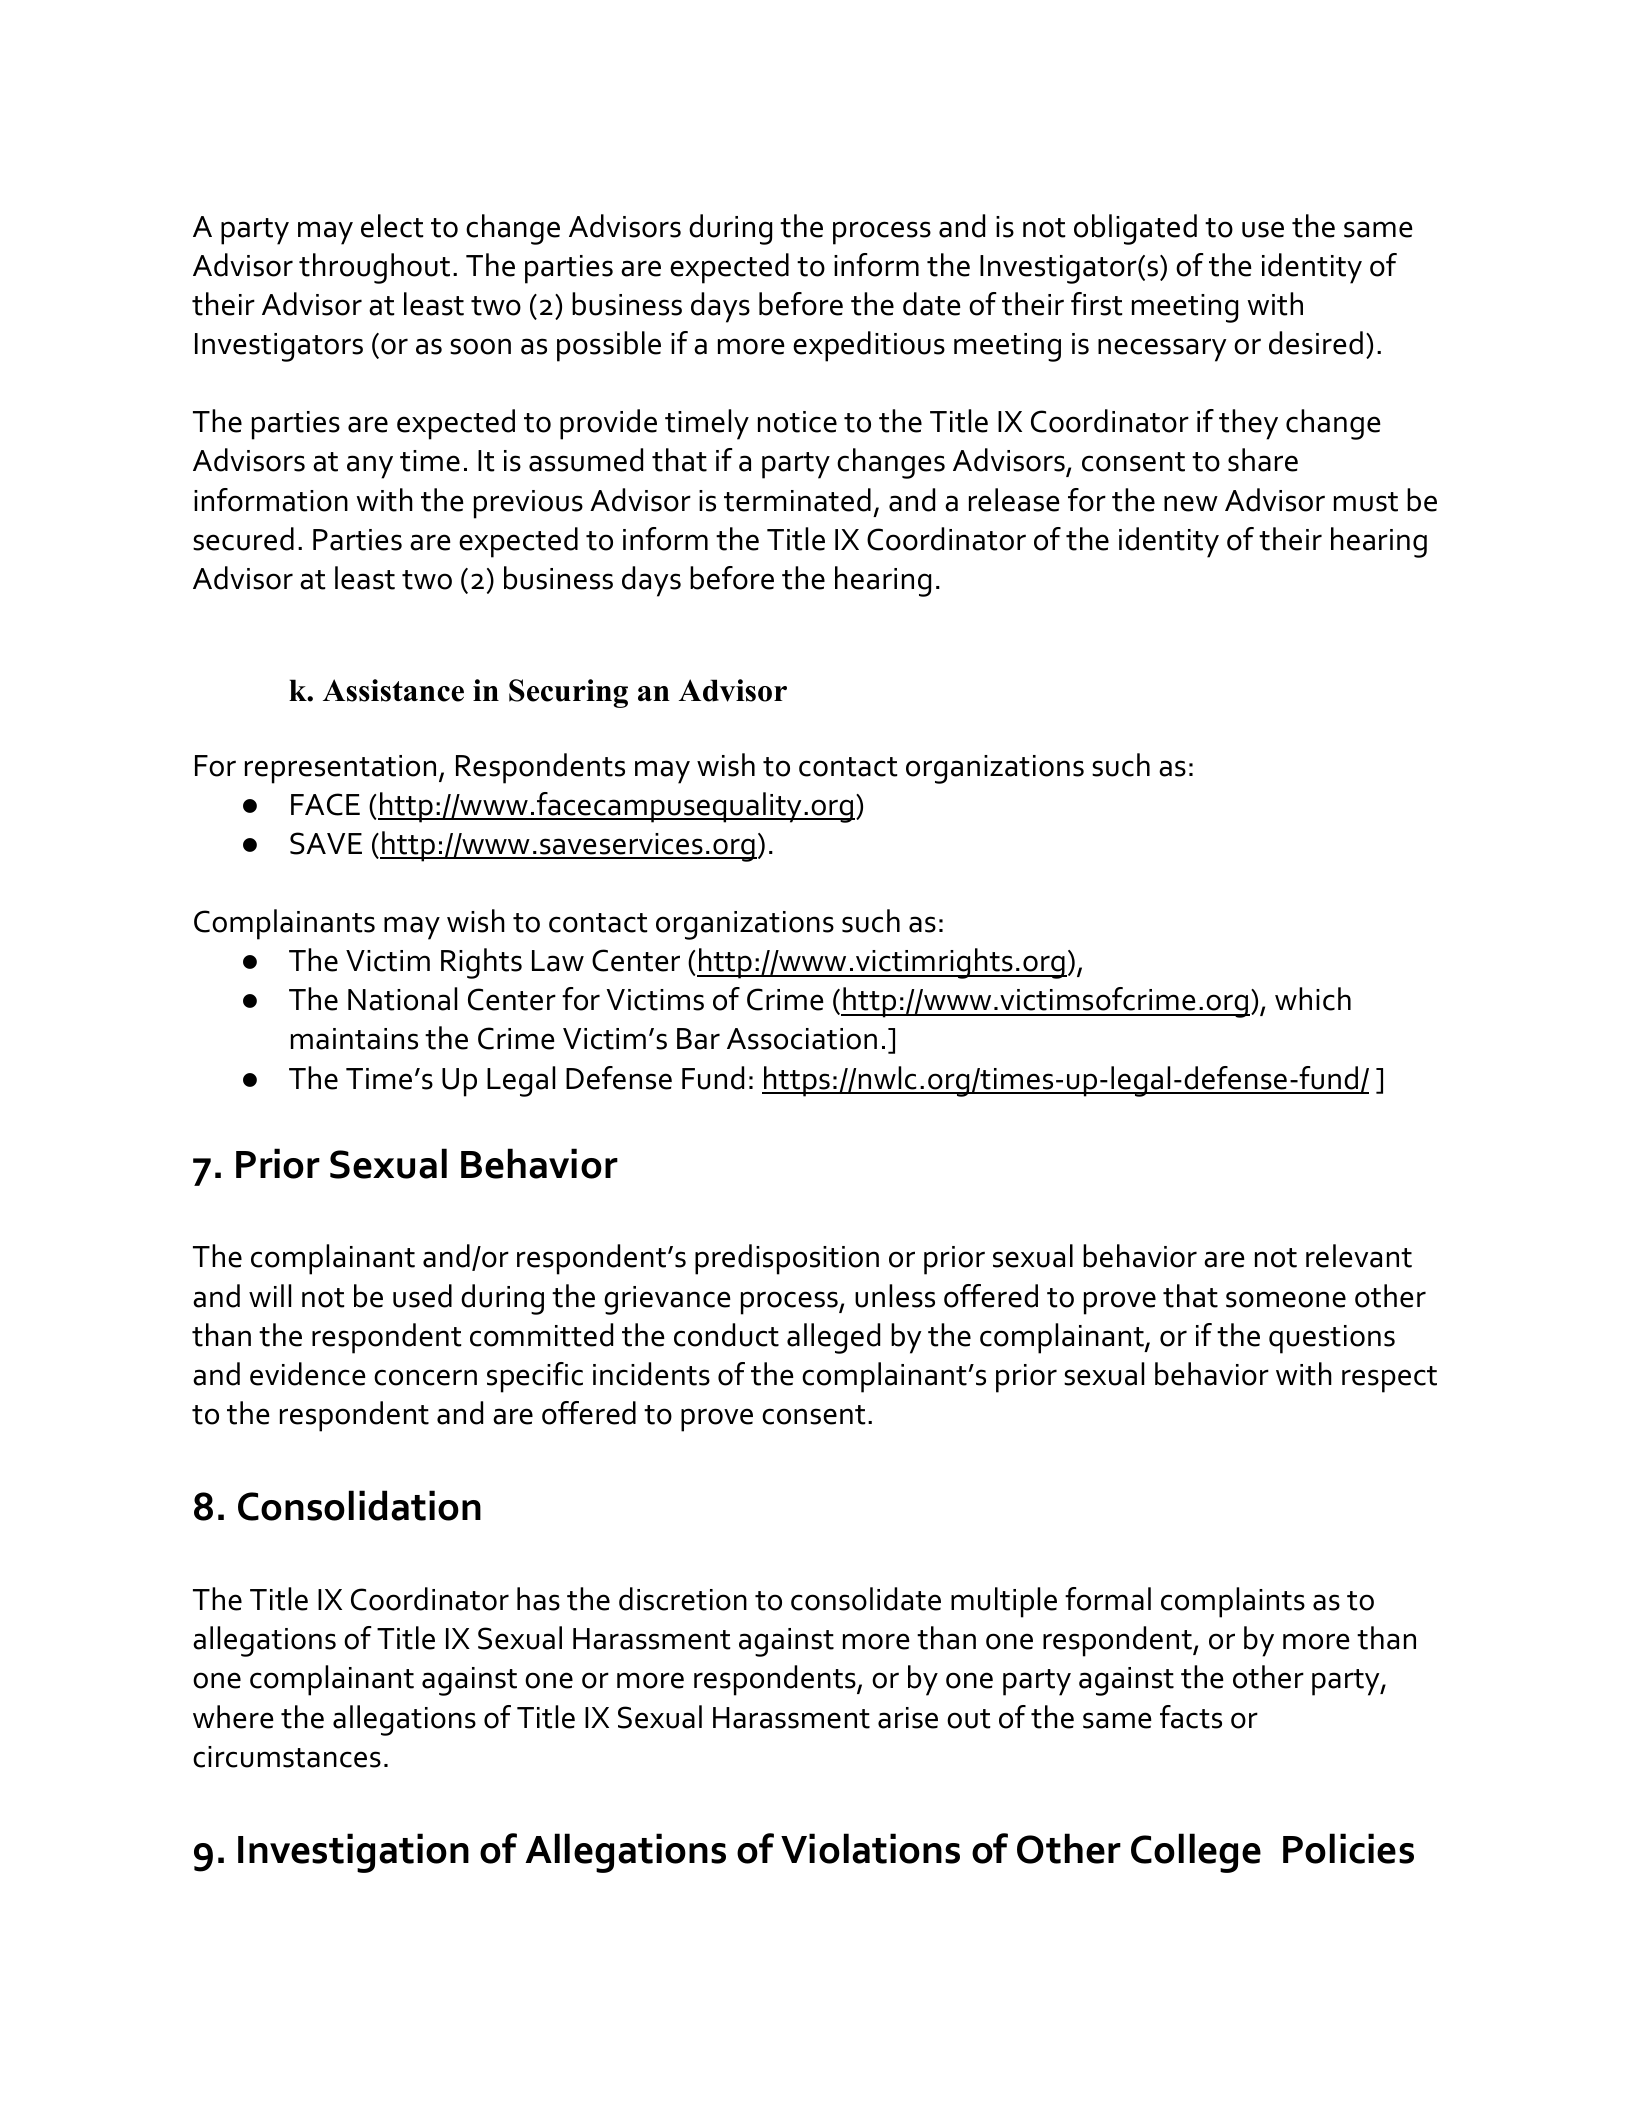 Image resolution: width=1635 pixels, height=2116 pixels. I want to click on terminated, so click(797, 500).
